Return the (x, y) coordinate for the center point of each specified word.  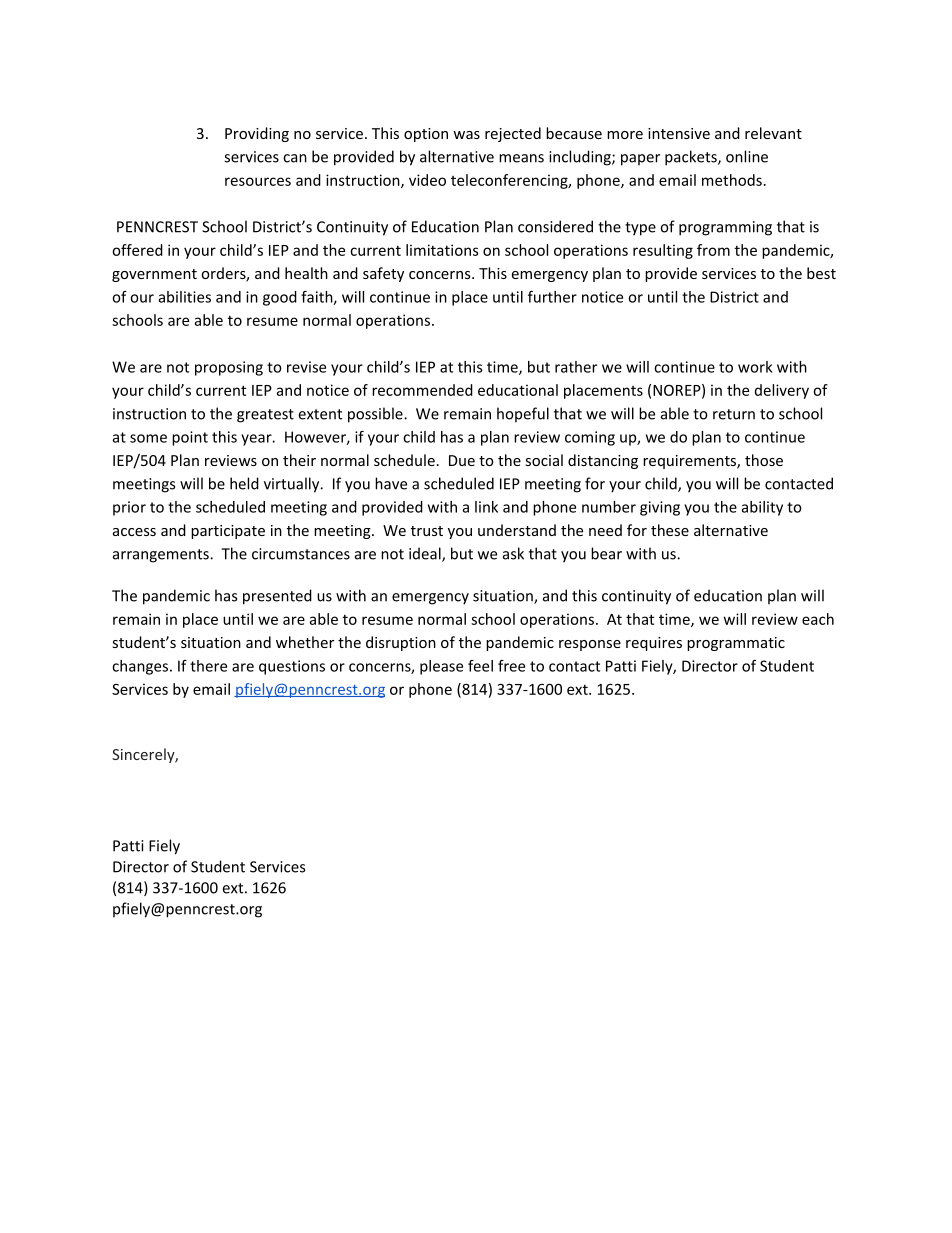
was (466, 135)
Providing (257, 134)
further (552, 297)
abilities (185, 297)
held (244, 483)
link (486, 507)
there (208, 666)
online (747, 156)
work (755, 367)
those (764, 460)
